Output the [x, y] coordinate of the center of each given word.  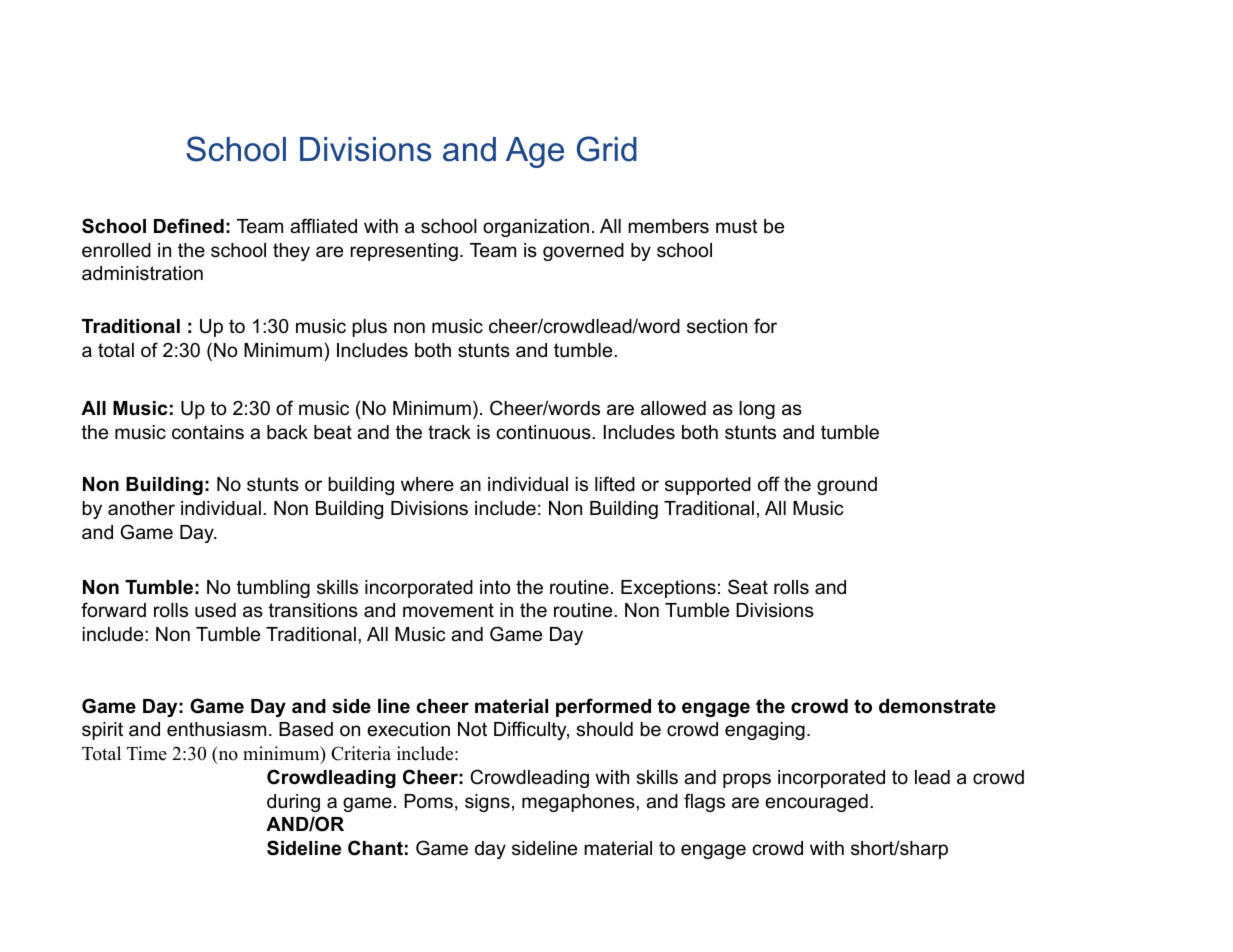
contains [208, 432]
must [737, 226]
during [293, 803]
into [495, 587]
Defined [189, 226]
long [757, 410]
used [215, 610]
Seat [748, 587]
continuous [544, 432]
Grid [607, 149]
